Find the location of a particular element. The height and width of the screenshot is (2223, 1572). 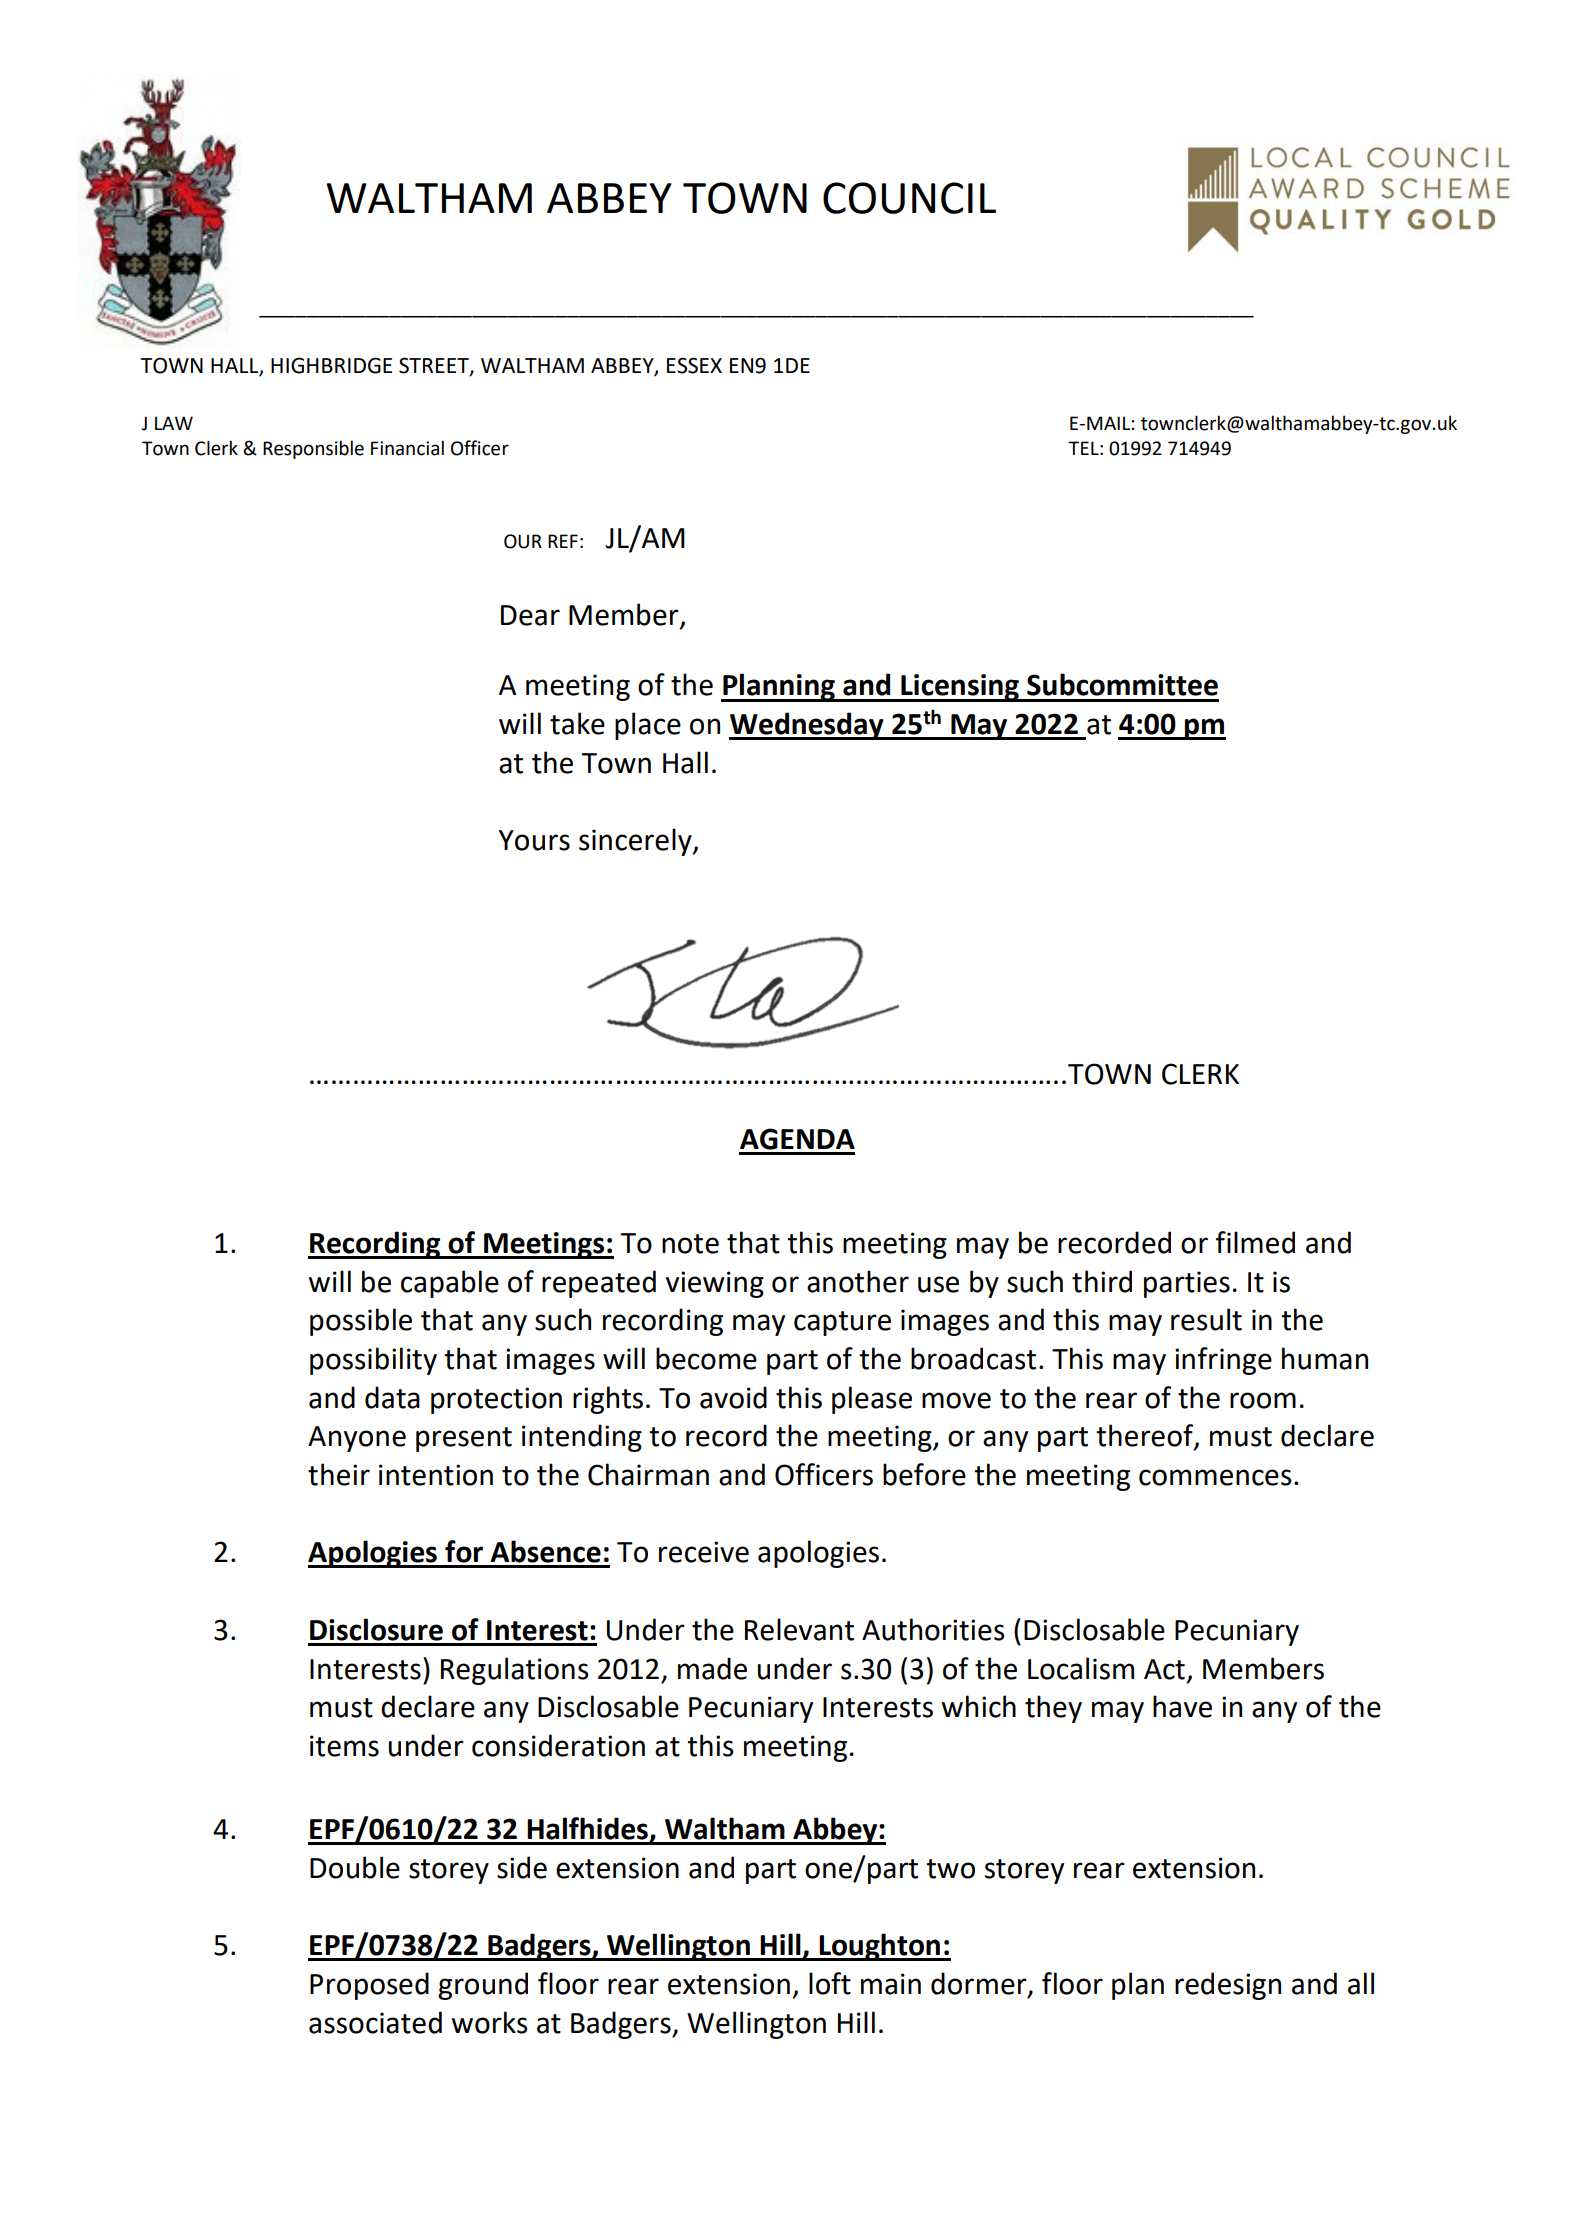

STREET is located at coordinates (435, 366).
